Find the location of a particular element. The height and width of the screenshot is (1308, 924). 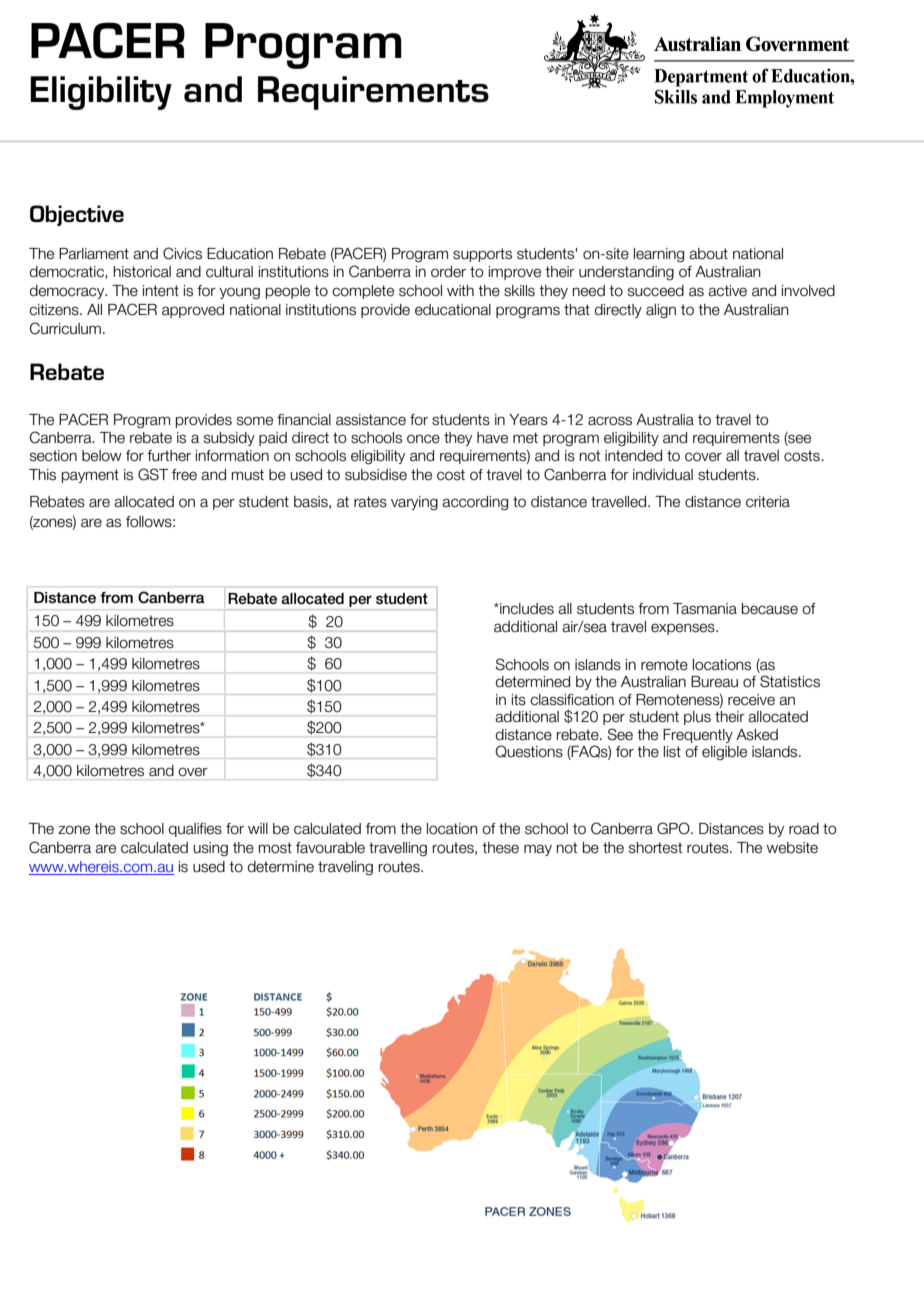

about is located at coordinates (708, 254).
